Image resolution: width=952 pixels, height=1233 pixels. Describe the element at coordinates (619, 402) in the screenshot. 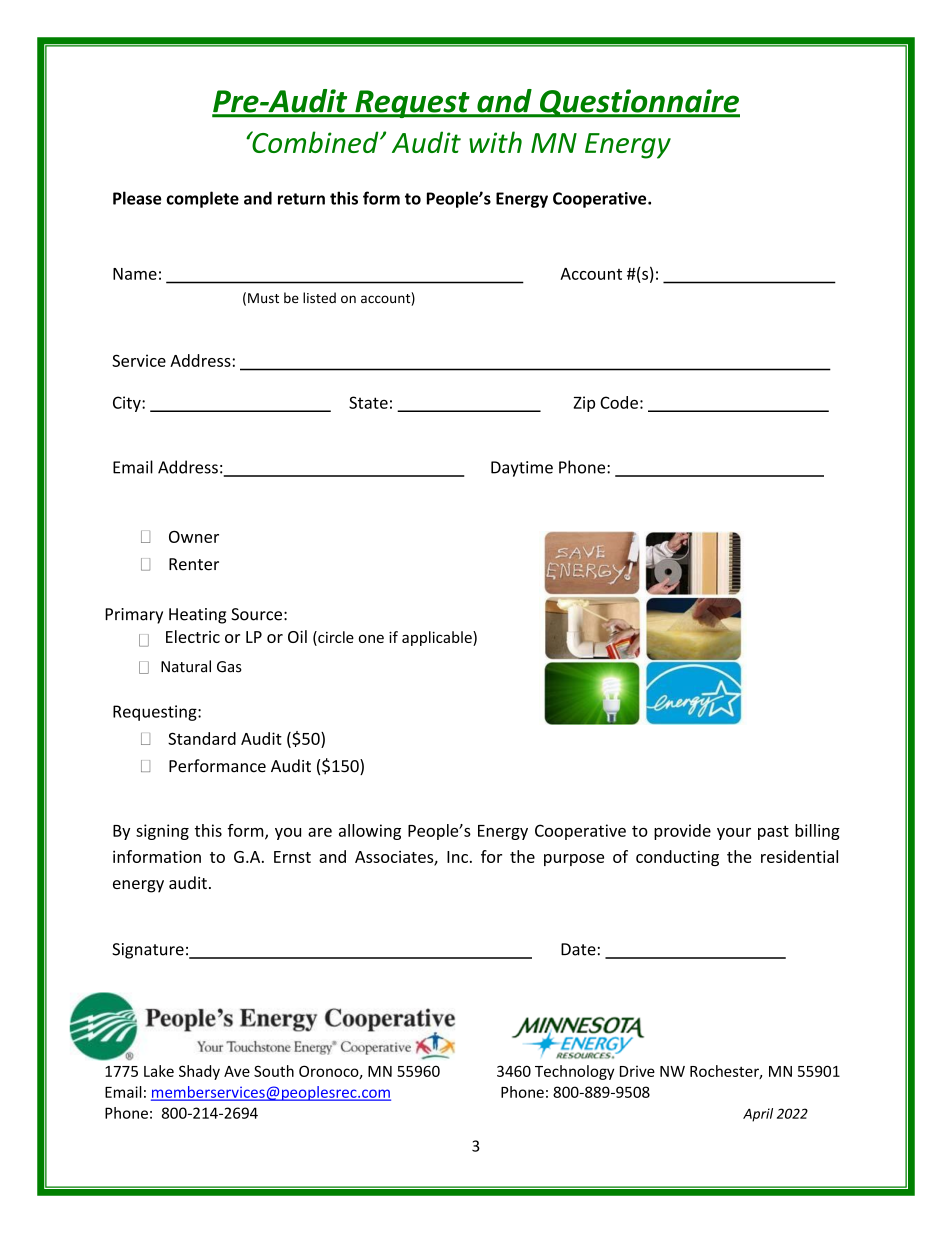

I see `Code` at that location.
